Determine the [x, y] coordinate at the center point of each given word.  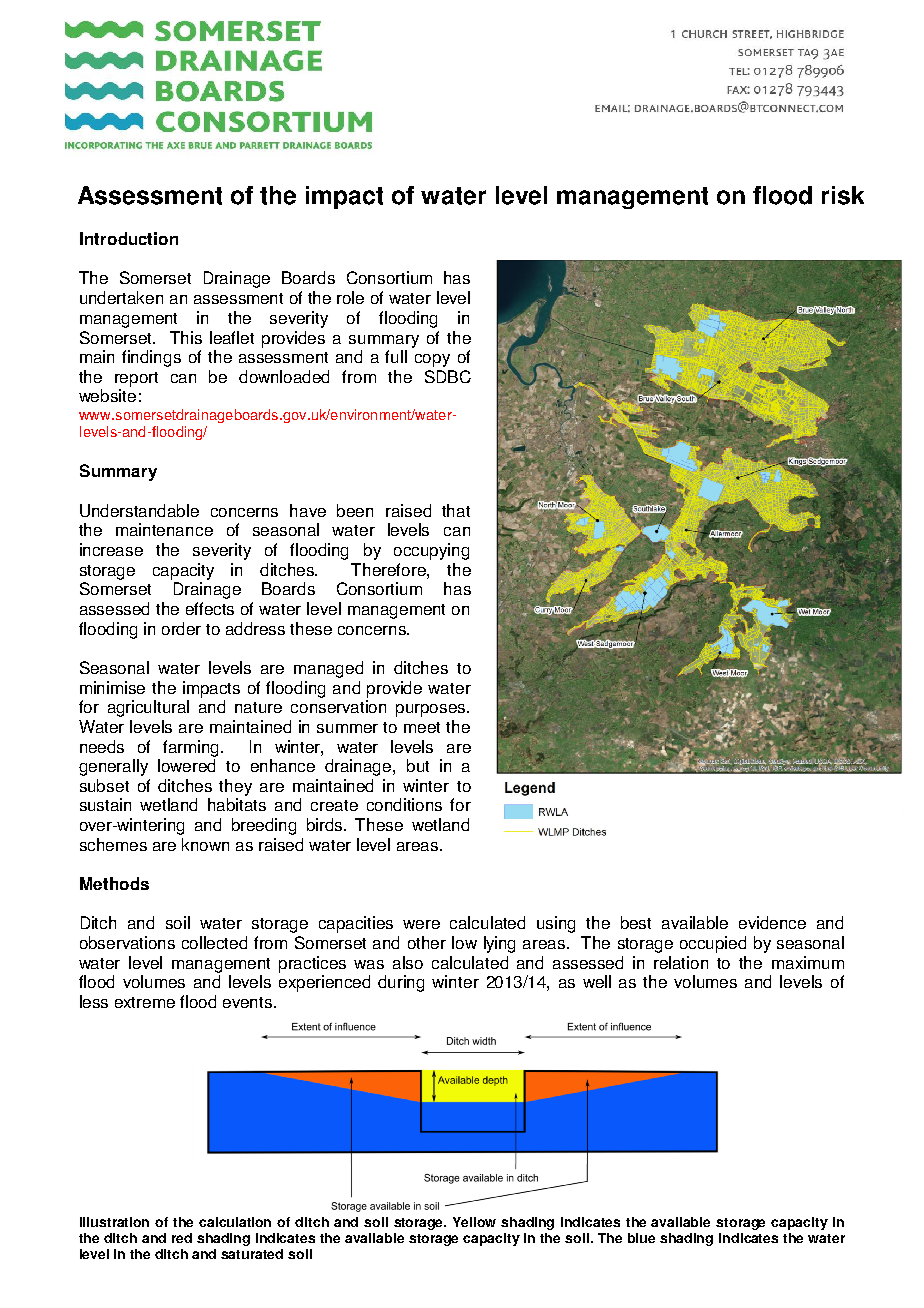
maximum [808, 962]
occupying [431, 551]
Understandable [139, 510]
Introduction [129, 238]
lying [499, 944]
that [456, 510]
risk [843, 195]
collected [214, 942]
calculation [235, 1222]
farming [192, 748]
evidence [772, 922]
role [350, 297]
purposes [432, 710]
